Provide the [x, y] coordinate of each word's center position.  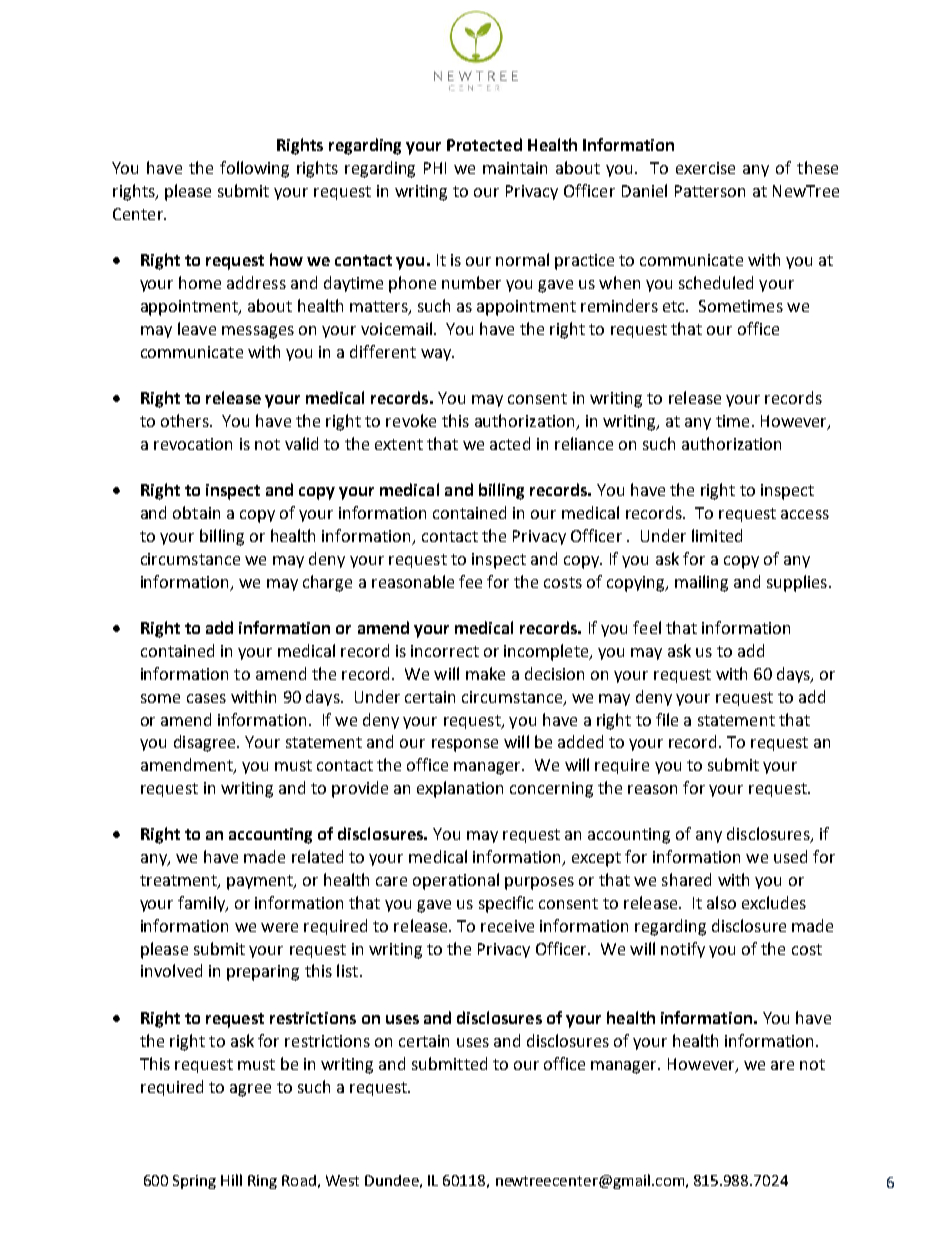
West [342, 1180]
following [254, 169]
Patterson [710, 191]
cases [206, 698]
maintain [515, 168]
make [485, 673]
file [667, 719]
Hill [231, 1180]
